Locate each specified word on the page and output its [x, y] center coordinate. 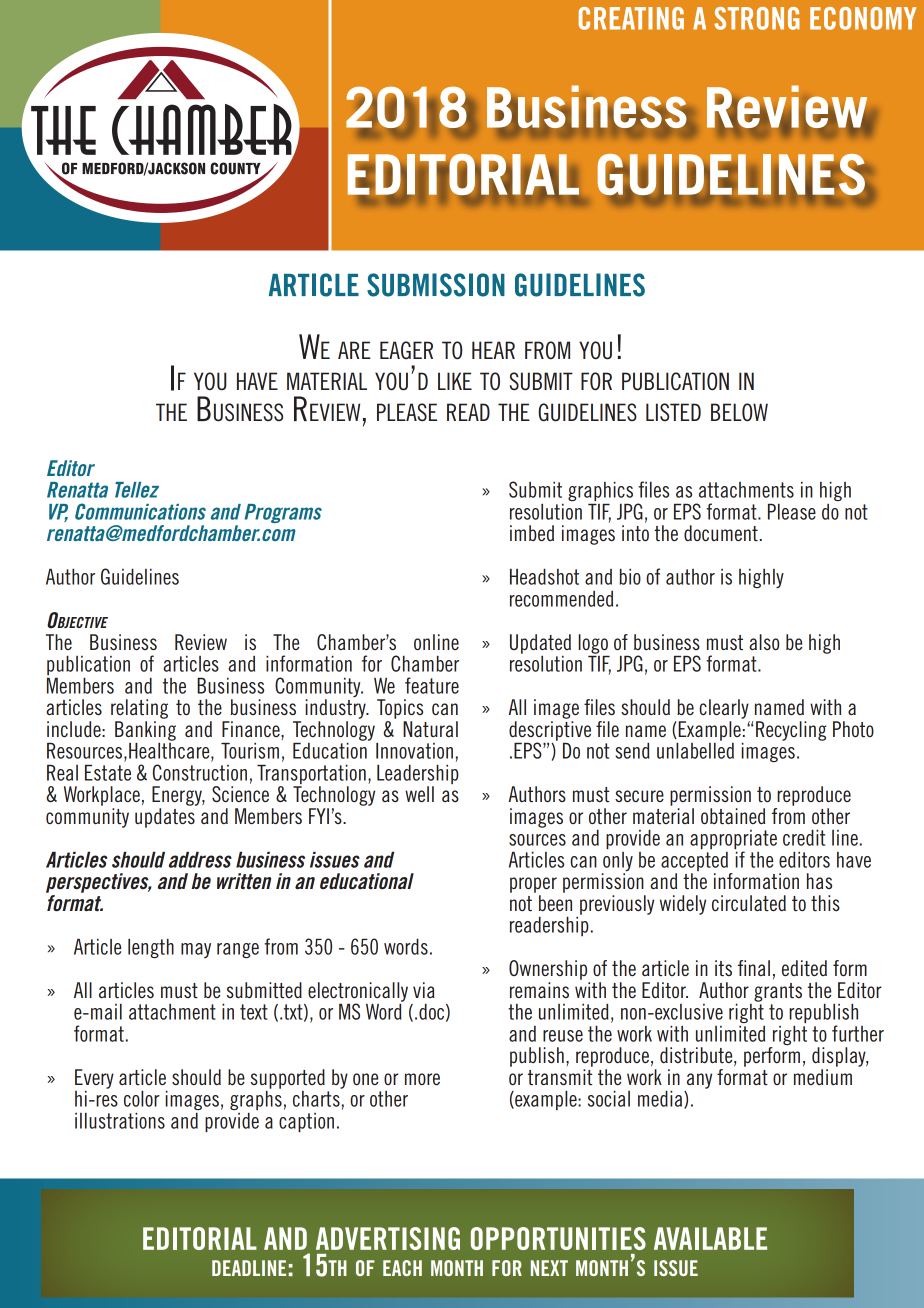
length [151, 948]
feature [432, 685]
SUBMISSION [436, 285]
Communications [140, 511]
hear [493, 350]
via [424, 990]
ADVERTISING [388, 1238]
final [754, 968]
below [739, 412]
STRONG [757, 18]
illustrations [120, 1120]
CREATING [631, 18]
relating [139, 709]
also [764, 642]
